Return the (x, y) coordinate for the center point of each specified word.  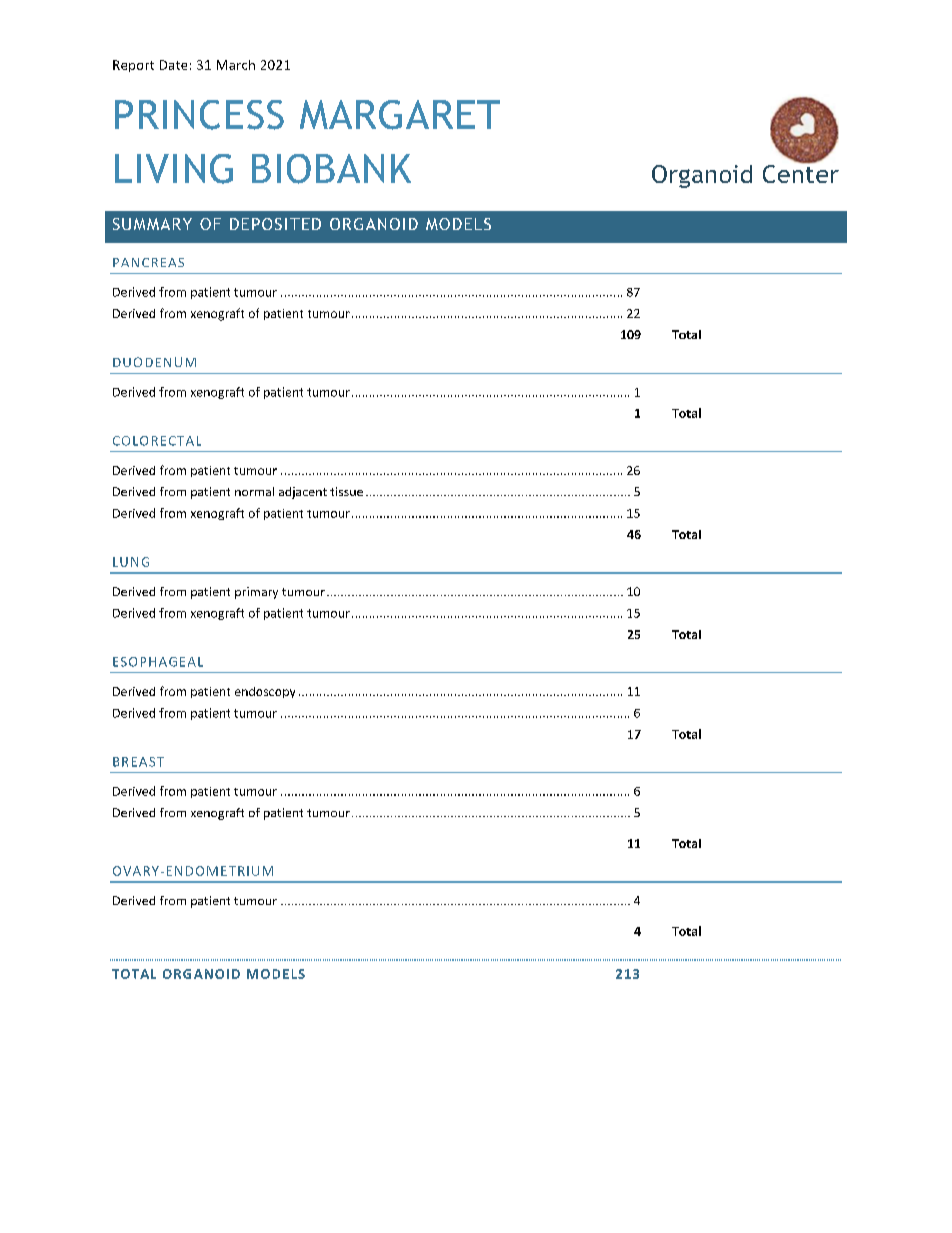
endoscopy (265, 692)
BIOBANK (331, 169)
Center (801, 172)
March (236, 65)
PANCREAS (148, 262)
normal (254, 491)
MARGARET (400, 115)
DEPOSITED (275, 224)
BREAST (138, 762)
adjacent (303, 493)
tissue (346, 491)
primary (256, 593)
